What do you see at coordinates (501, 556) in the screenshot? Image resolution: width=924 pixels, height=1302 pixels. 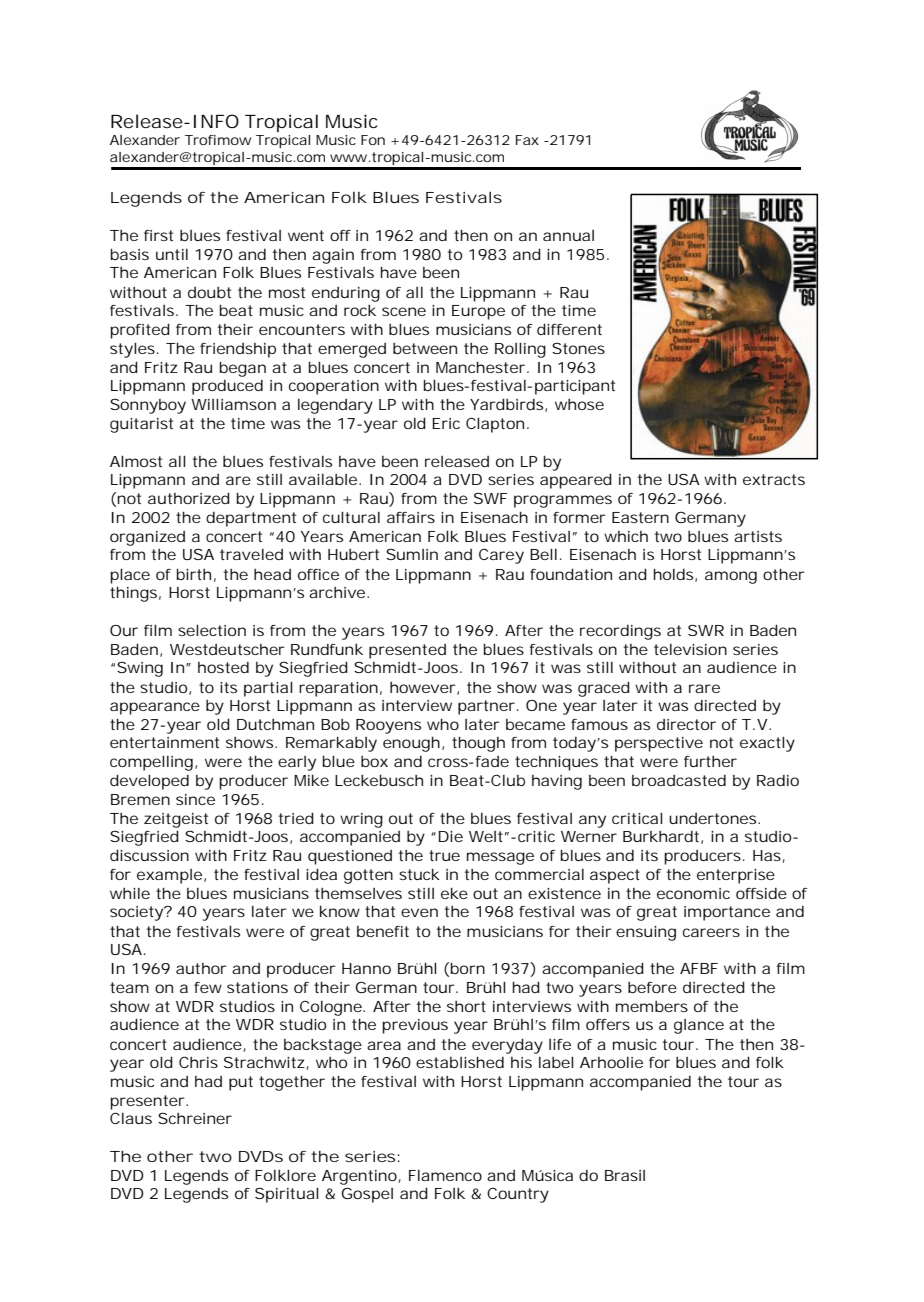 I see `Carey` at bounding box center [501, 556].
